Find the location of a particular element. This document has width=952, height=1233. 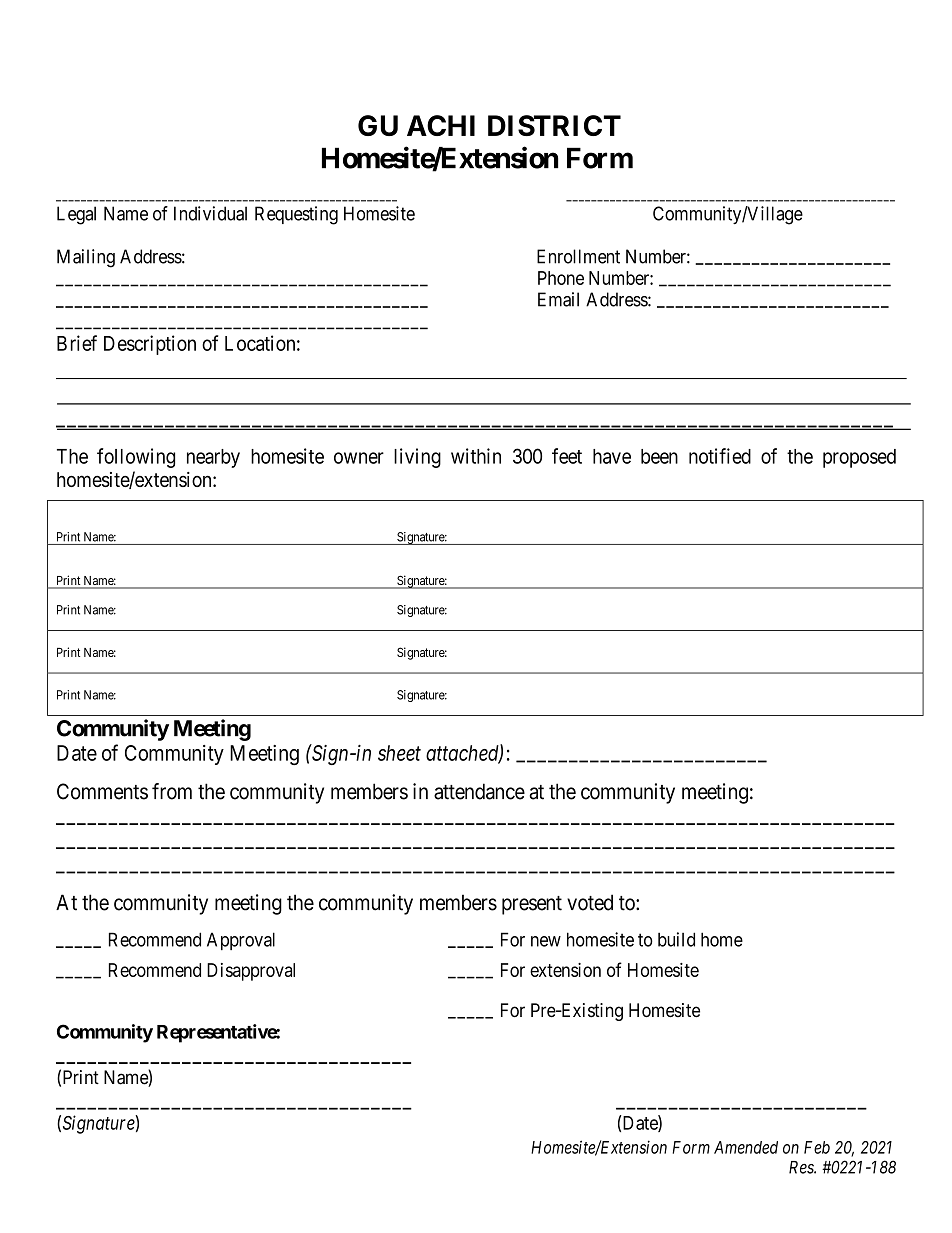

notified is located at coordinates (720, 456).
